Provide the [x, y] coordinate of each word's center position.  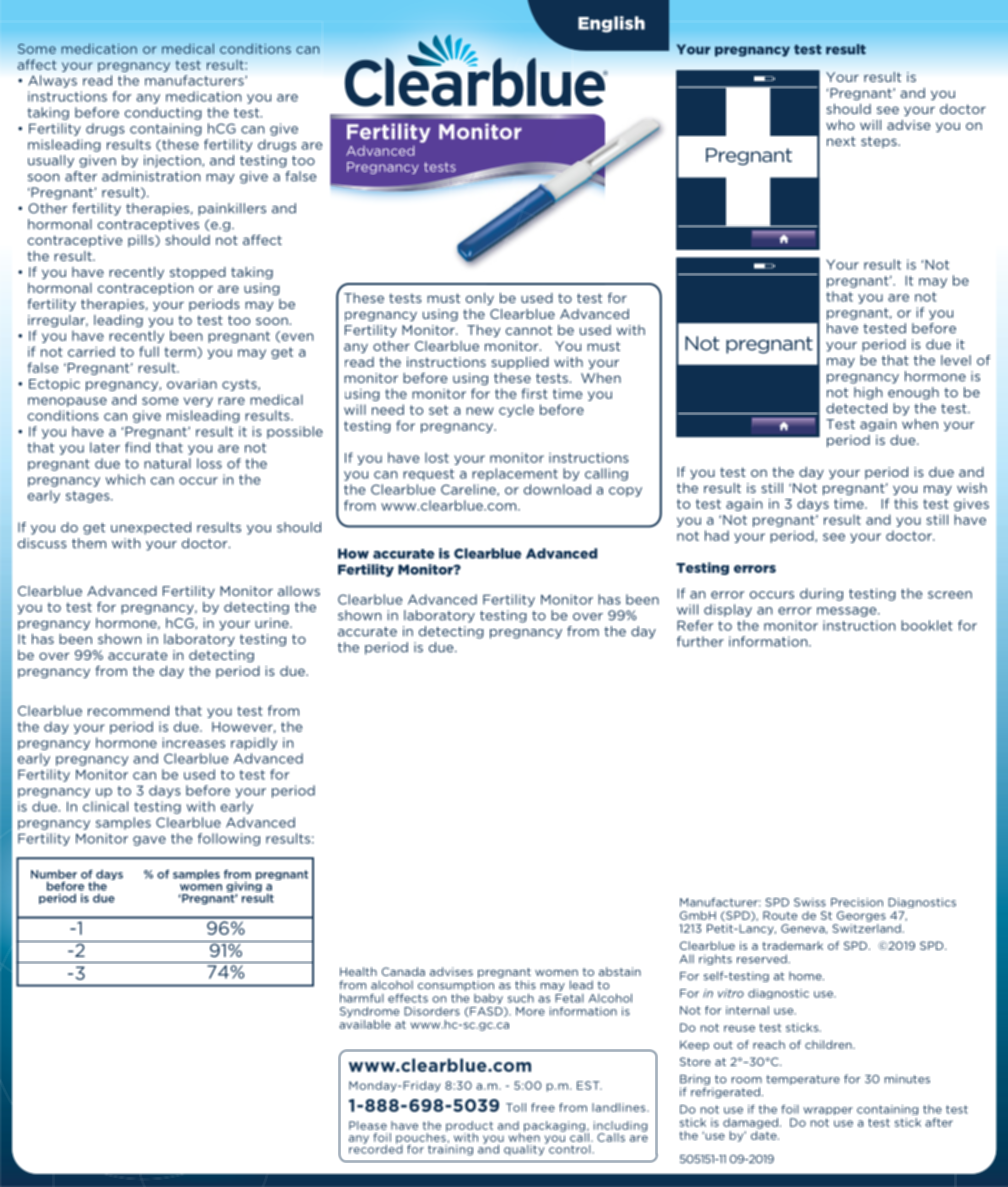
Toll [516, 1107]
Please [368, 1125]
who [840, 125]
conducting [163, 113]
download [557, 489]
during [821, 594]
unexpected [151, 528]
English [611, 24]
